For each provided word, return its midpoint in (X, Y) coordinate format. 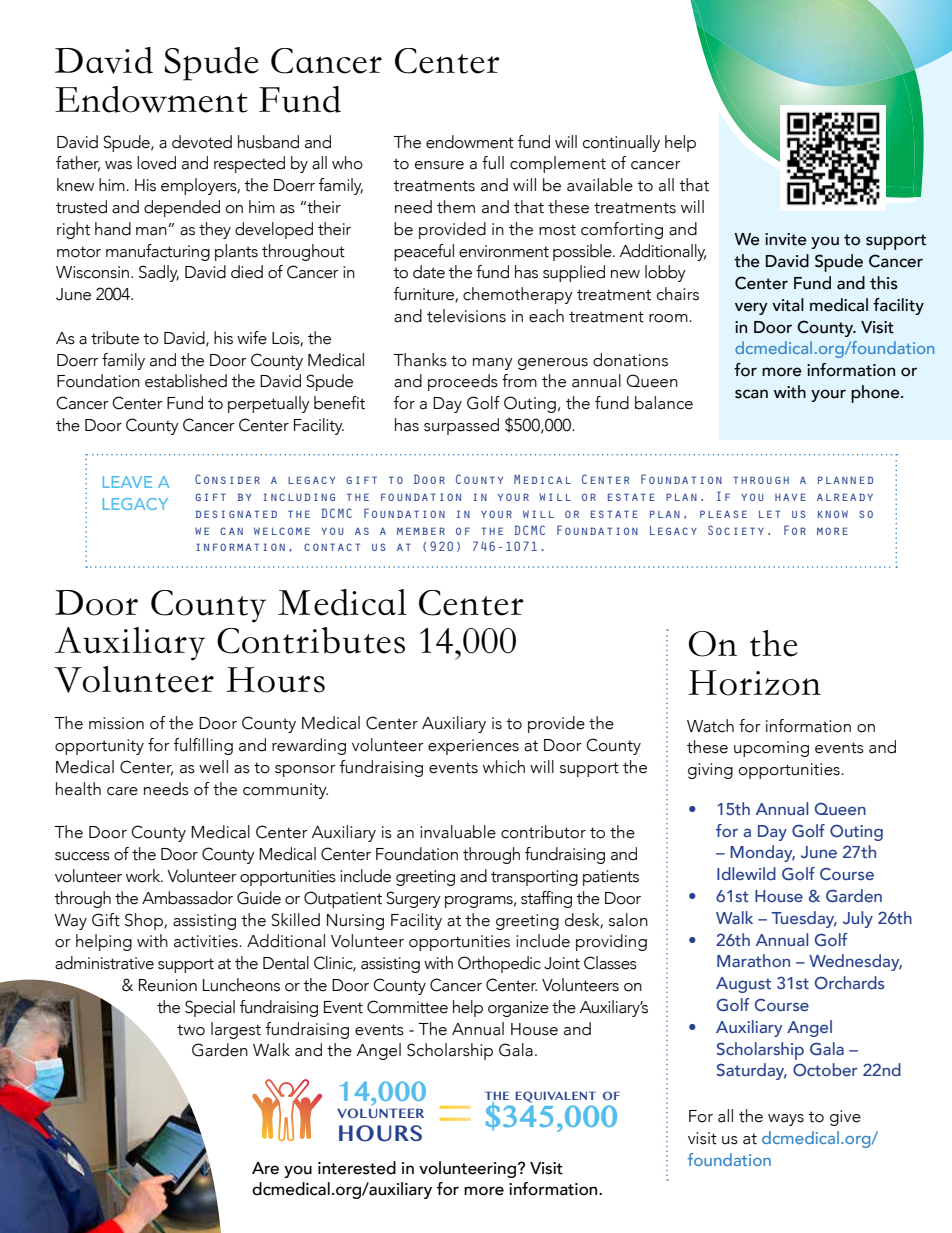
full (493, 163)
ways (786, 1120)
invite (786, 239)
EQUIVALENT (556, 1097)
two (191, 1030)
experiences (473, 747)
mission (116, 723)
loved (156, 163)
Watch (710, 726)
